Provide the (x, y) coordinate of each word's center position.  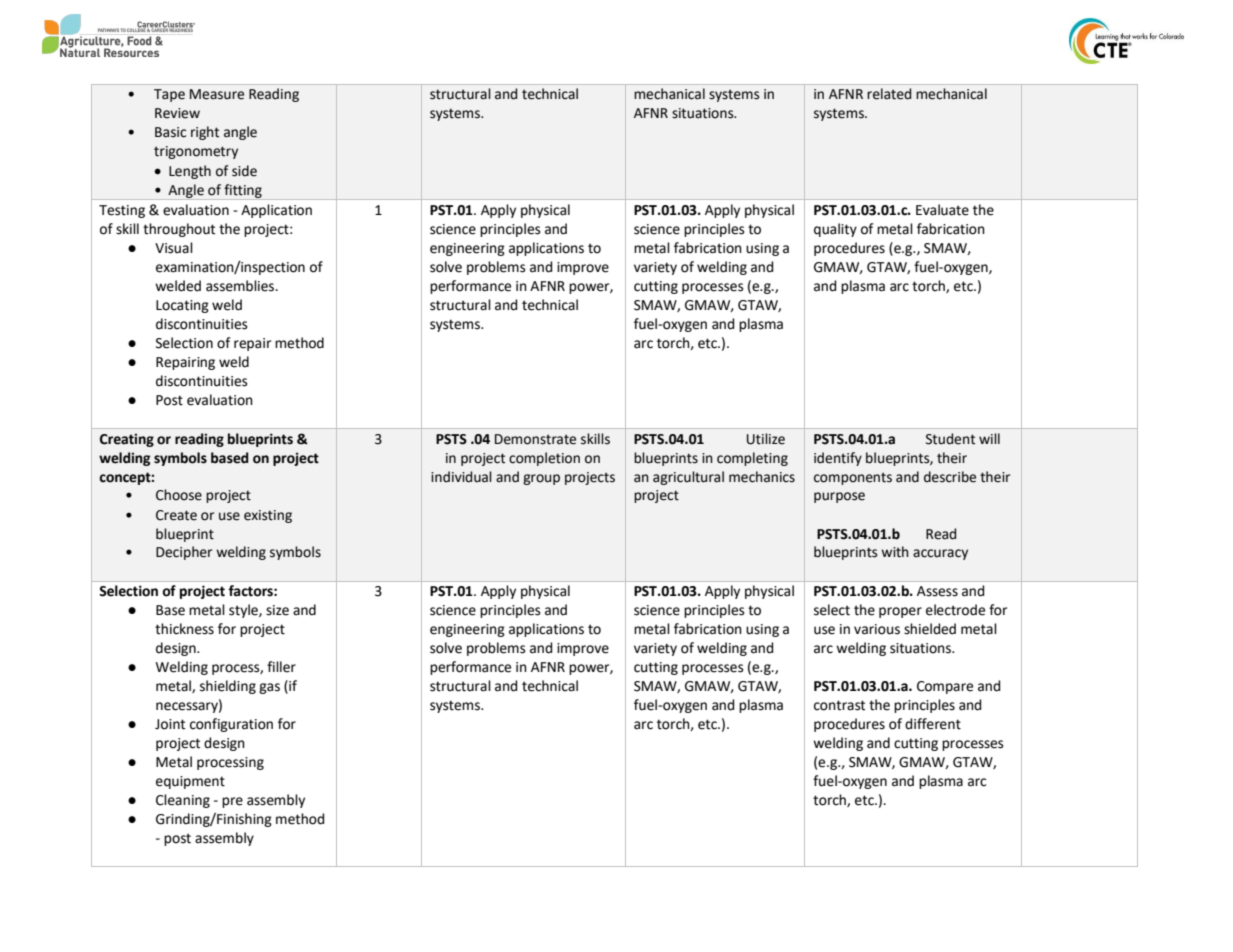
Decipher (184, 553)
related (889, 94)
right (205, 133)
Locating (182, 306)
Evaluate (942, 210)
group (541, 479)
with (895, 552)
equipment (190, 782)
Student (950, 439)
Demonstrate (535, 439)
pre (232, 802)
